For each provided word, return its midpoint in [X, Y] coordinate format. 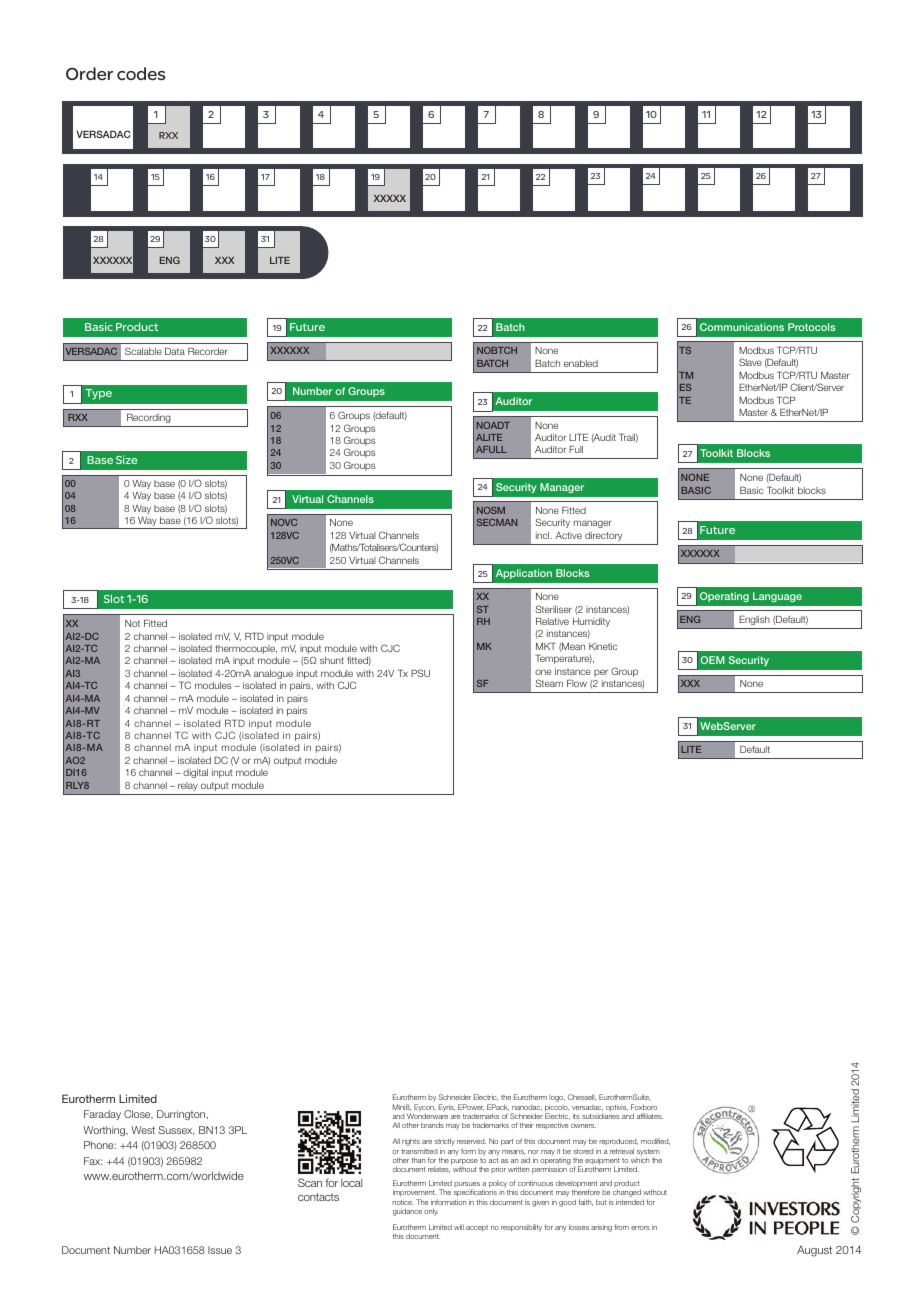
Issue [220, 1250]
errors [640, 1228]
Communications [742, 327]
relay [188, 786]
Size [126, 459]
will [459, 1227]
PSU [420, 673]
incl [544, 535]
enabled [581, 363]
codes [141, 73]
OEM [713, 660]
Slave [750, 362]
